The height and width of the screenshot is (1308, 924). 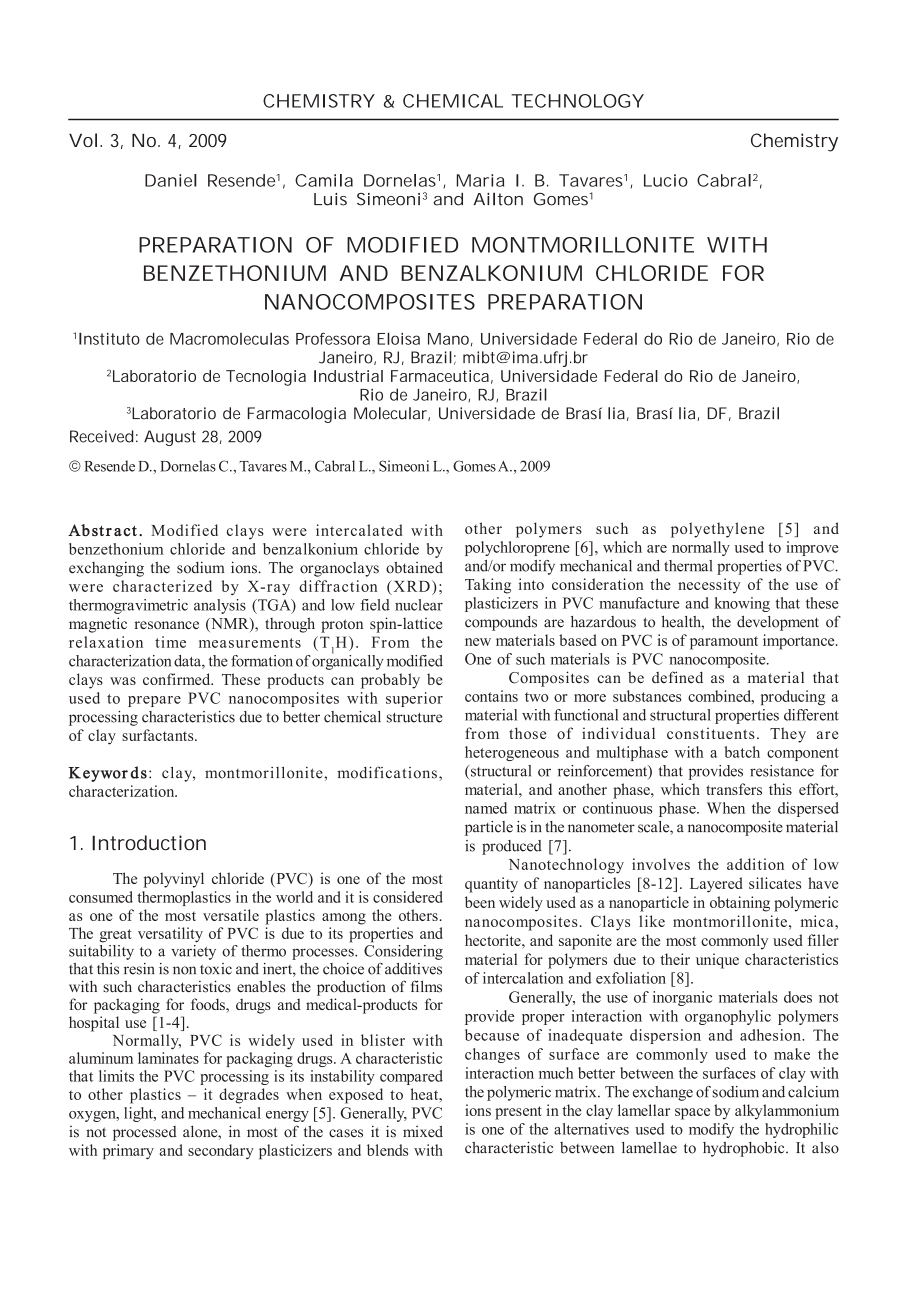 What do you see at coordinates (171, 180) in the screenshot?
I see `Daniel` at bounding box center [171, 180].
